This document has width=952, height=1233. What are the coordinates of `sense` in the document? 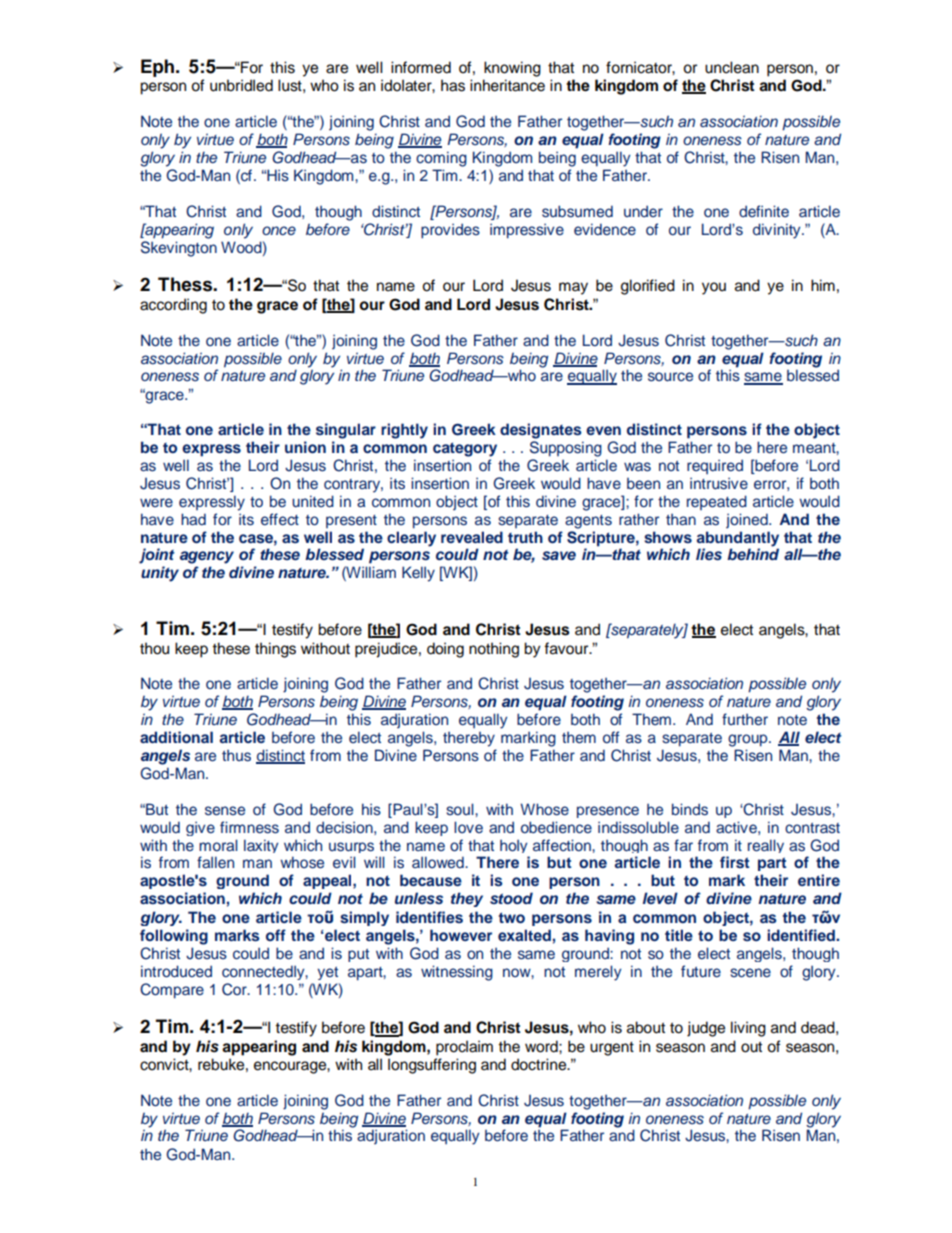 It's located at (225, 811).
